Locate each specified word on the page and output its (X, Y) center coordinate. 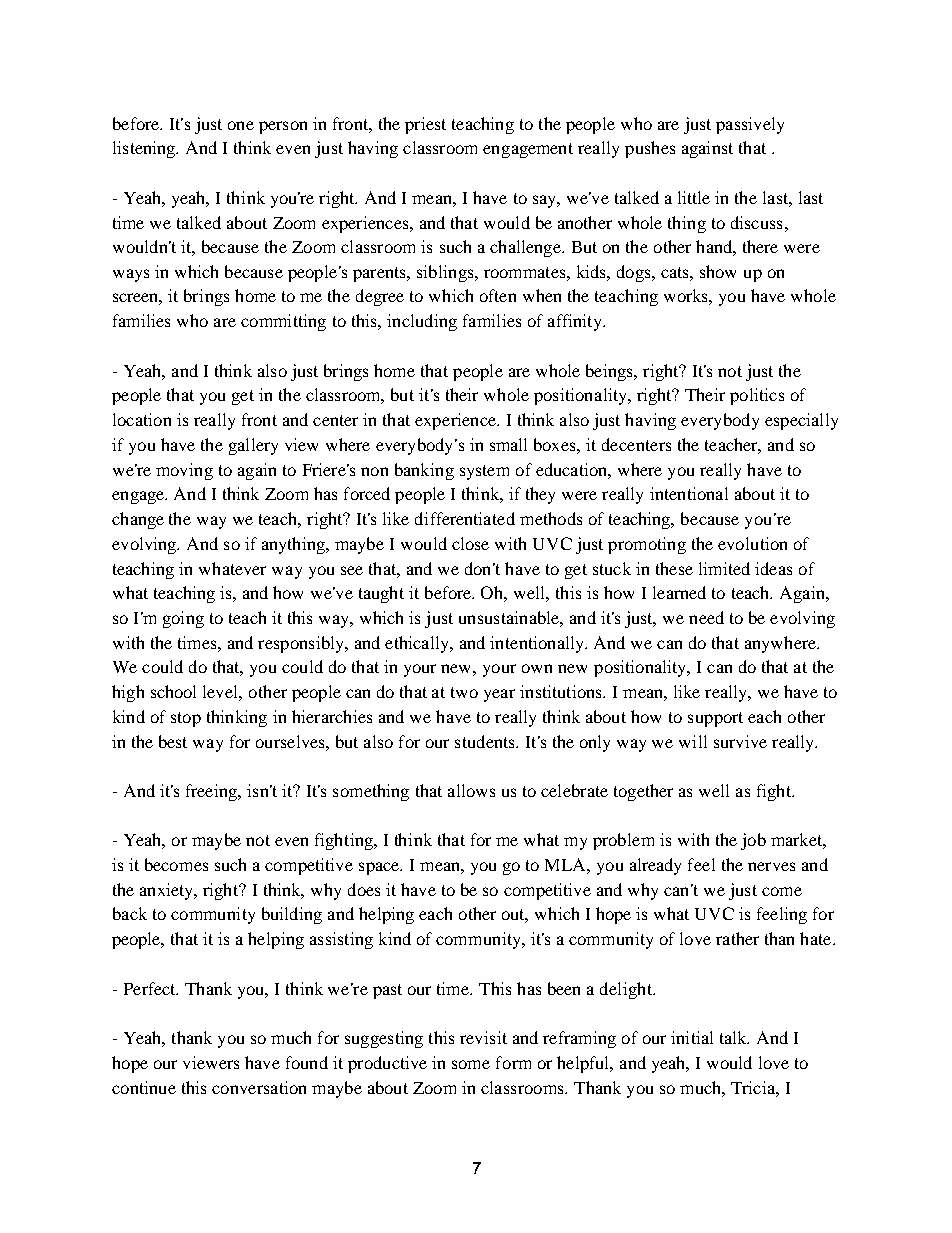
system (484, 472)
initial (692, 1037)
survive (740, 741)
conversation (259, 1087)
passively (750, 125)
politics (757, 396)
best (173, 741)
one (241, 125)
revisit (483, 1037)
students (486, 741)
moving (184, 471)
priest (425, 125)
